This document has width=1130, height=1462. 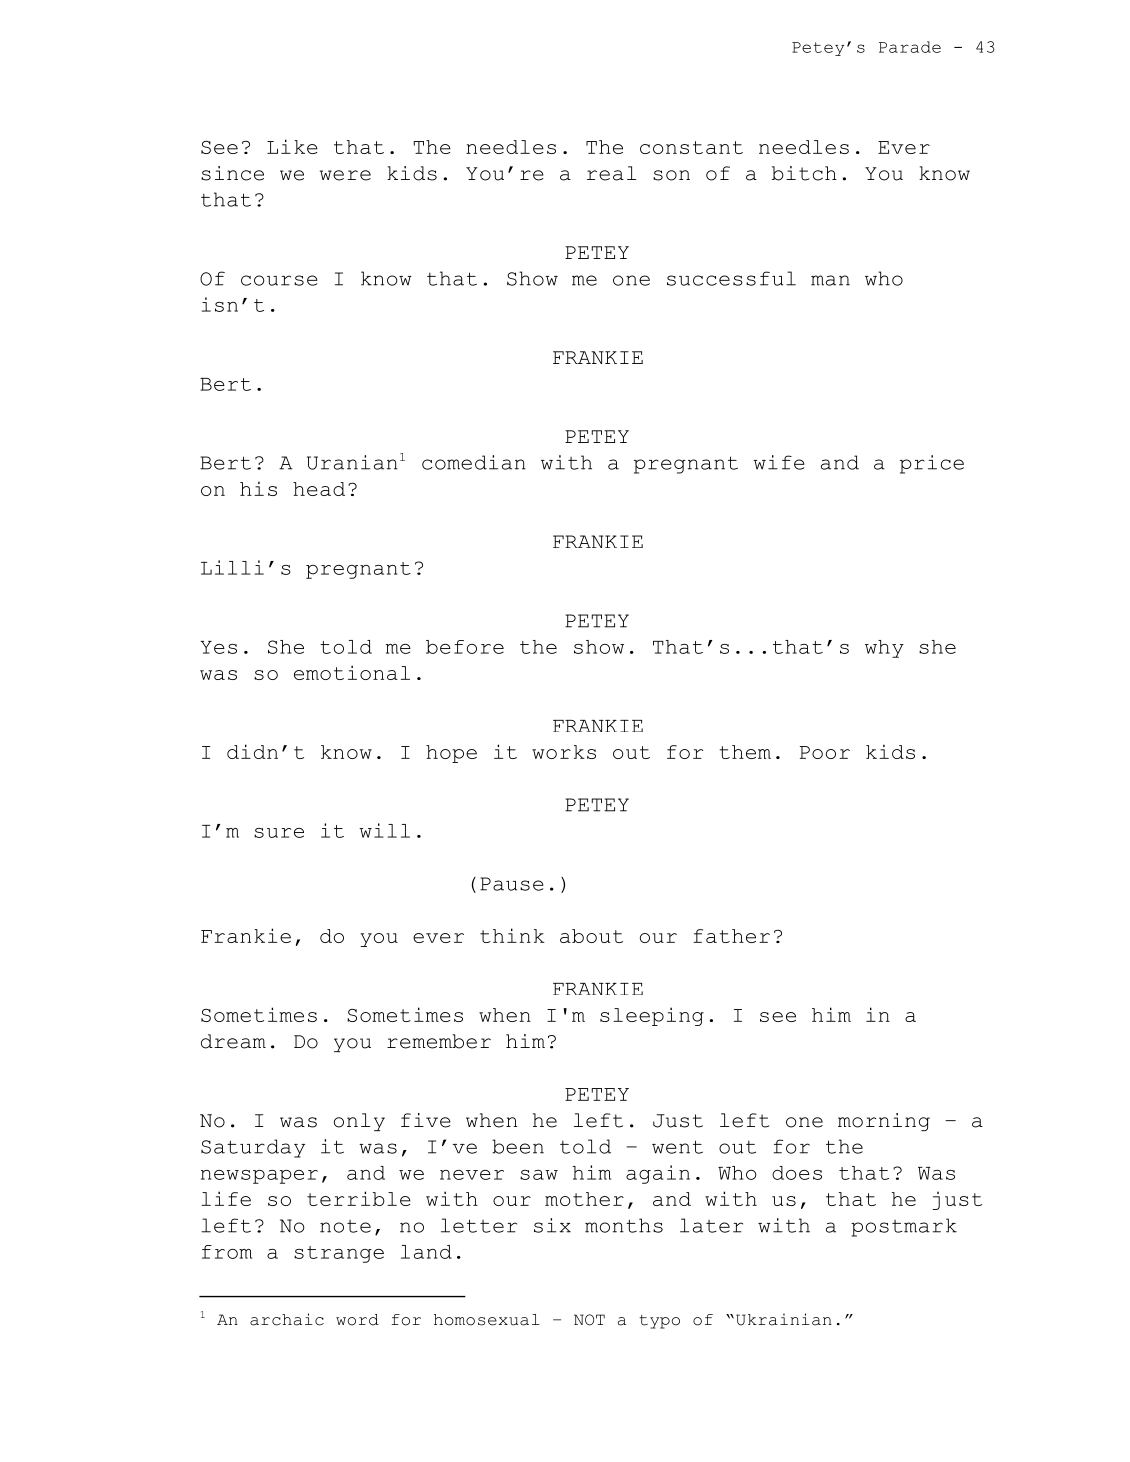 I want to click on why, so click(x=884, y=649).
